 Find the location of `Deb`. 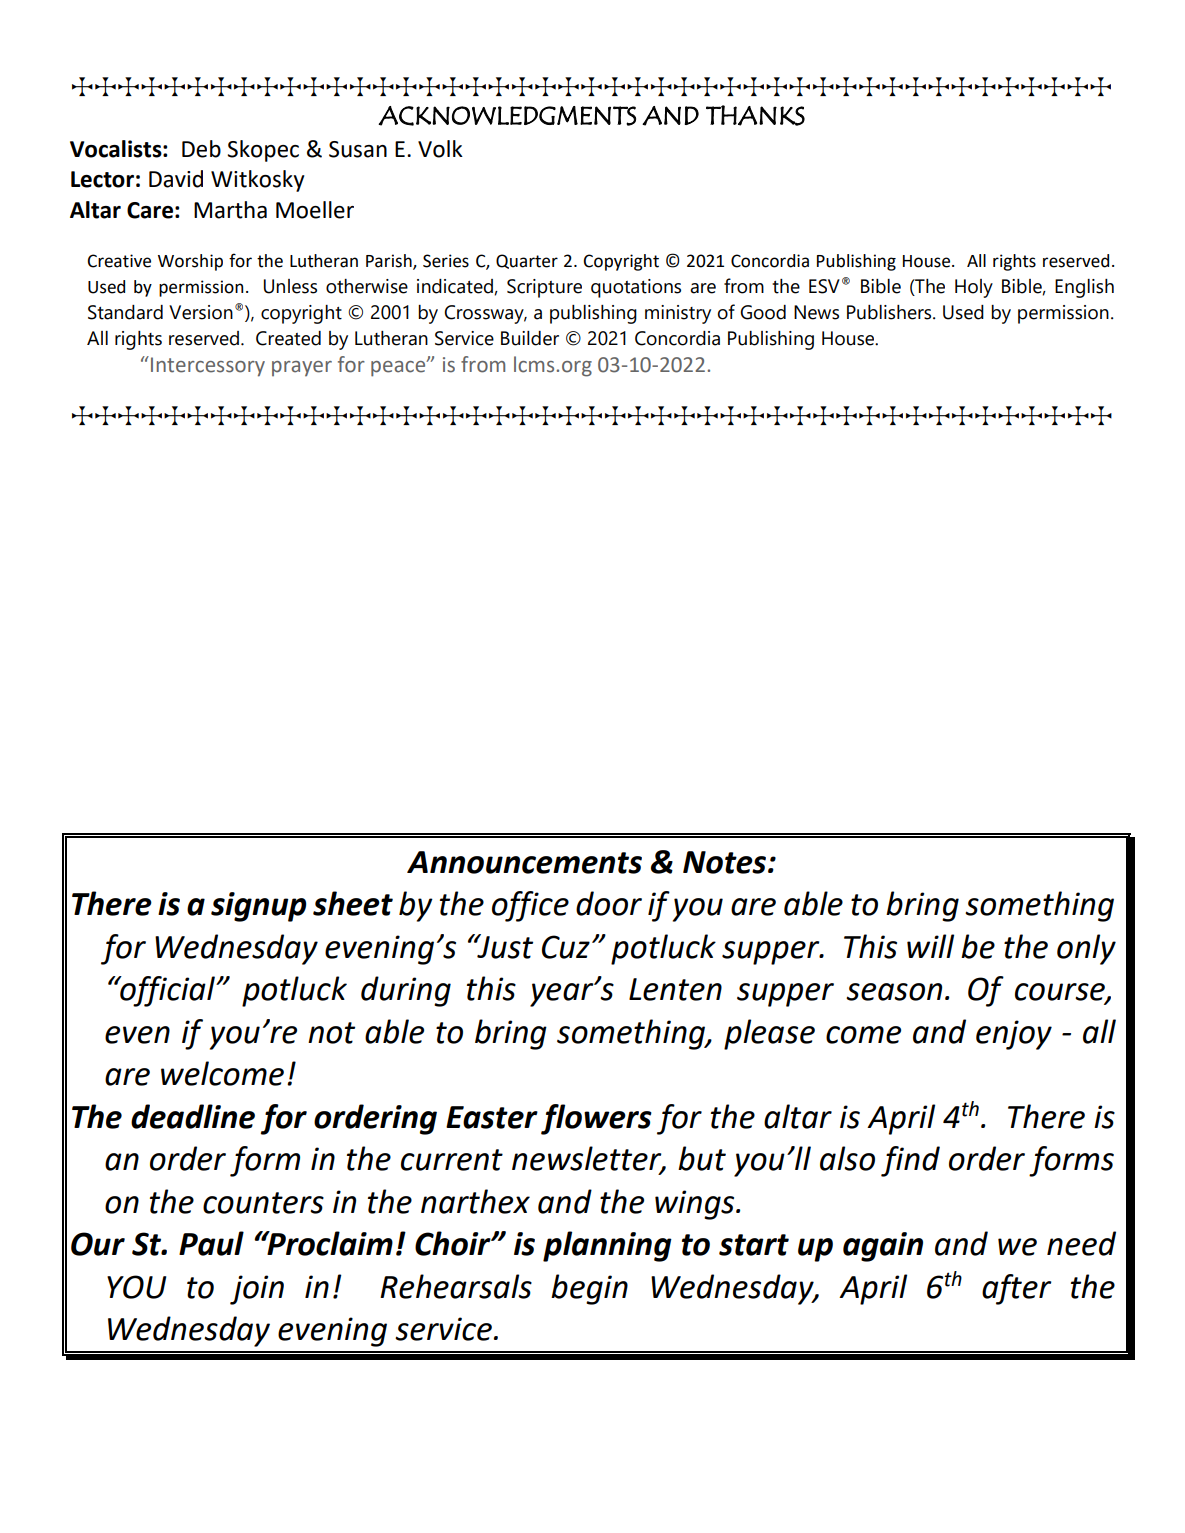

Deb is located at coordinates (201, 149).
